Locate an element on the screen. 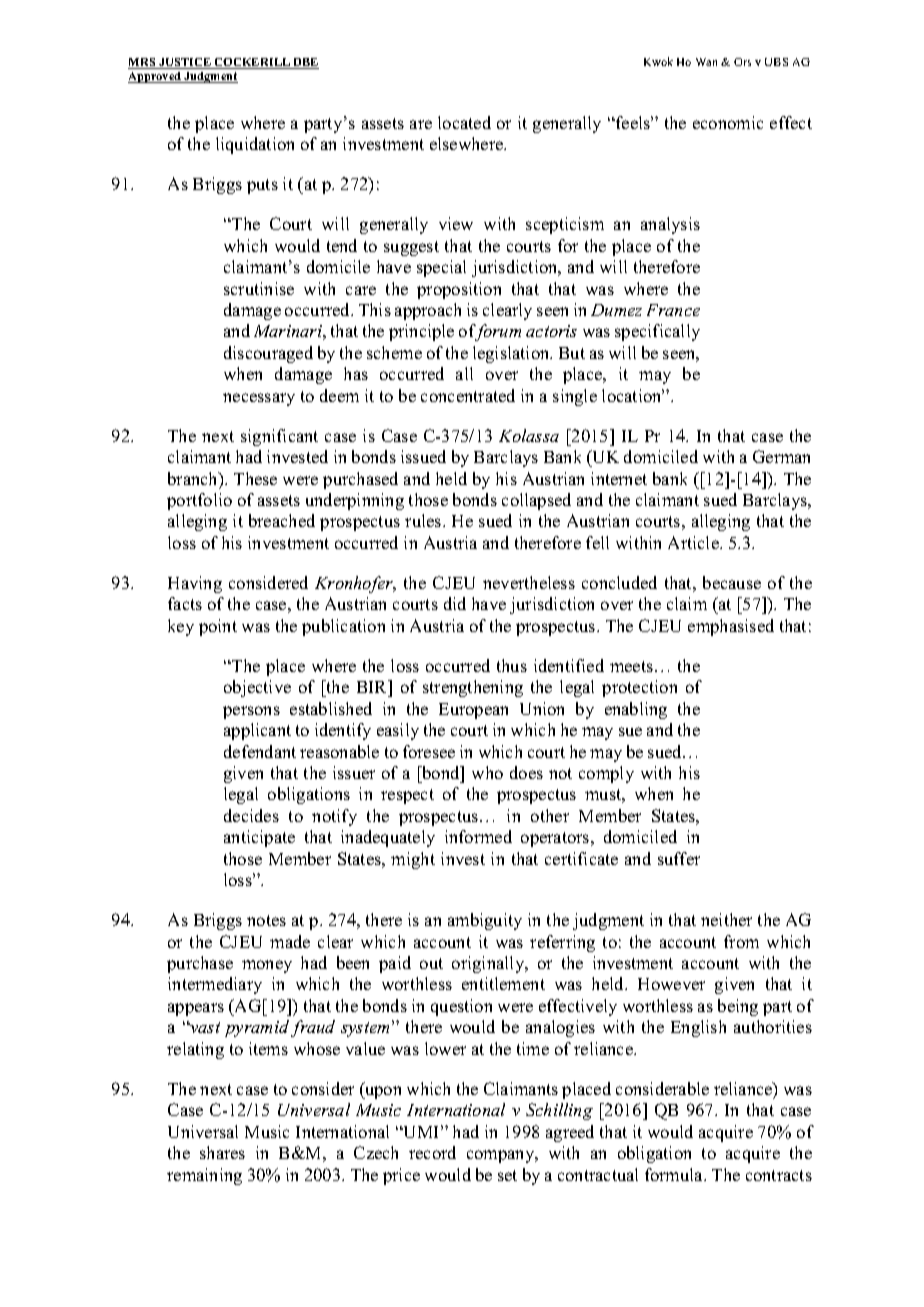 Image resolution: width=924 pixels, height=1307 pixels. formula is located at coordinates (675, 1174).
